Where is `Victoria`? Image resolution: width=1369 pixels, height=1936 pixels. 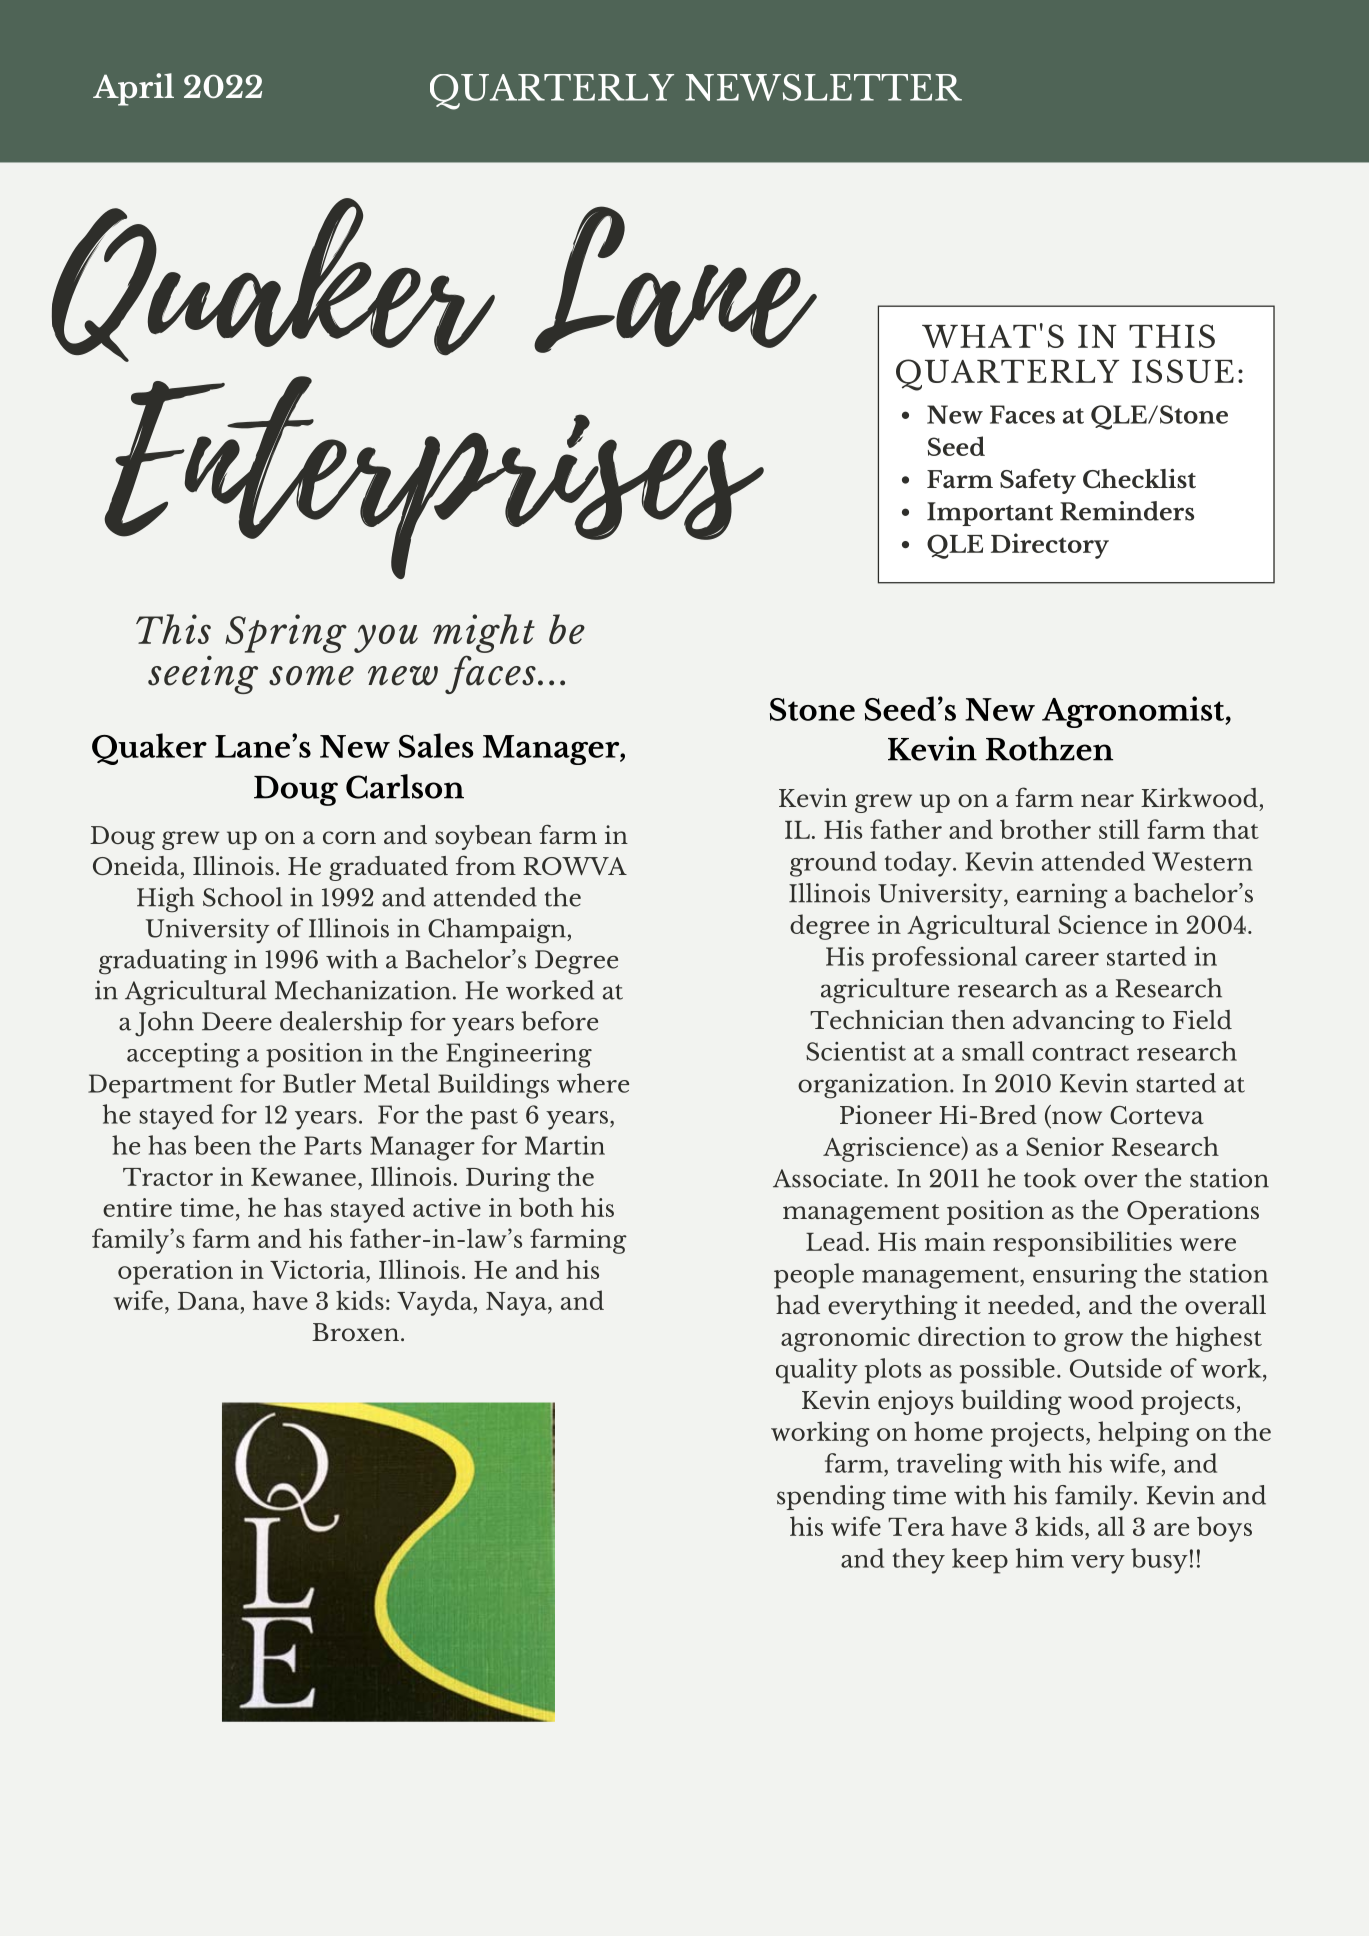
Victoria is located at coordinates (319, 1269).
